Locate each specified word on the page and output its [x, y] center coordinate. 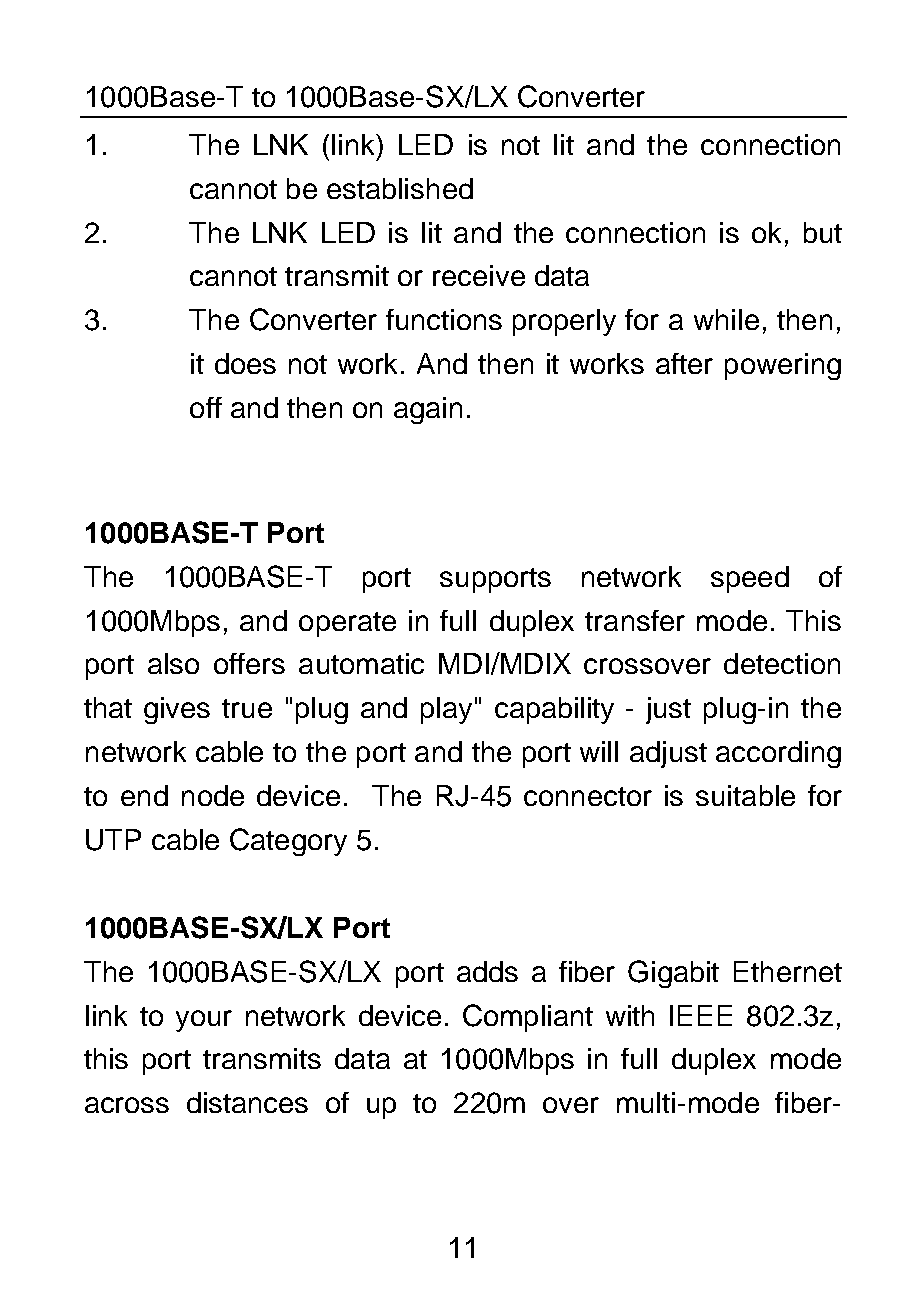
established [400, 188]
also [173, 663]
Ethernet [788, 971]
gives [177, 710]
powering [783, 366]
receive [479, 275]
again [428, 410]
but [823, 232]
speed [750, 579]
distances [247, 1102]
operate [347, 624]
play [446, 710]
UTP [113, 840]
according [778, 754]
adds [487, 971]
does [245, 363]
